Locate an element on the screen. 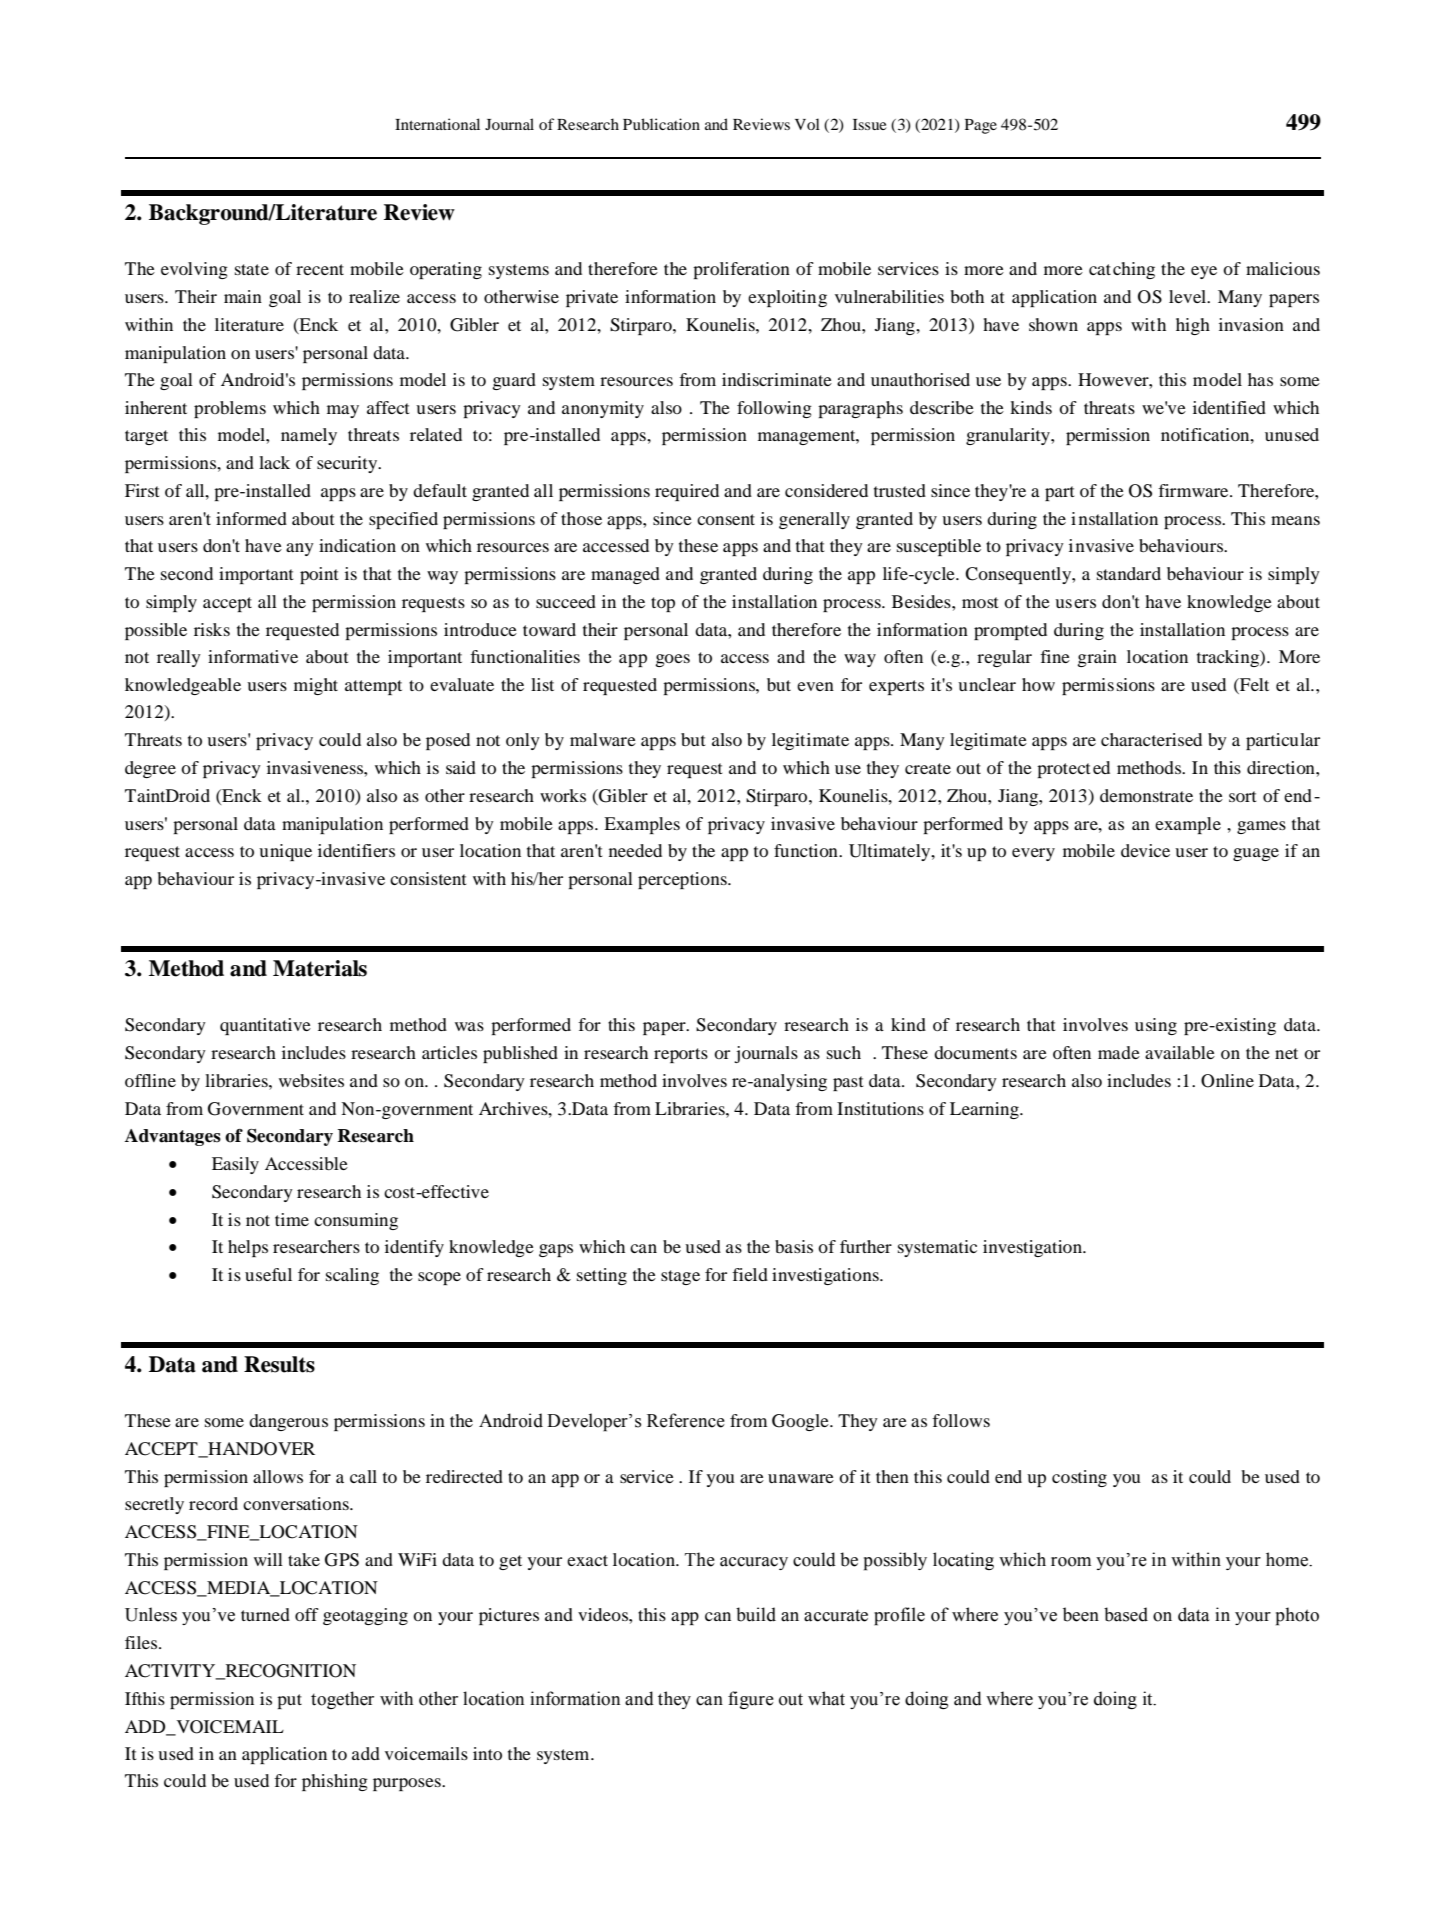  Publication is located at coordinates (661, 124).
